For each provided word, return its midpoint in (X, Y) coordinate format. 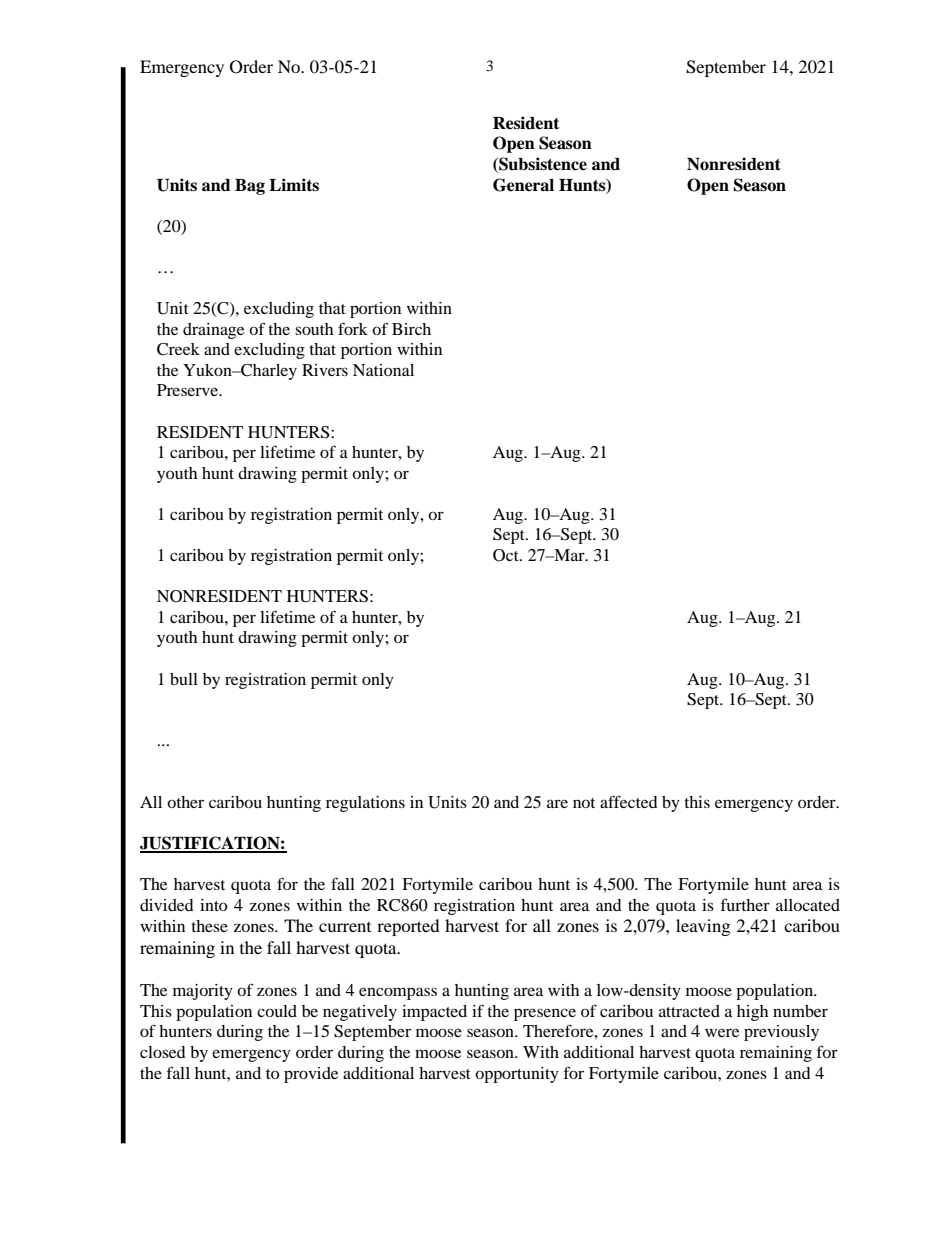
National (383, 370)
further (745, 904)
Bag (250, 187)
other (185, 802)
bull (184, 679)
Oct (507, 555)
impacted (434, 1013)
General (523, 185)
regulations (365, 804)
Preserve (189, 390)
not (584, 803)
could (277, 1011)
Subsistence (542, 165)
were (722, 1032)
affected (629, 801)
